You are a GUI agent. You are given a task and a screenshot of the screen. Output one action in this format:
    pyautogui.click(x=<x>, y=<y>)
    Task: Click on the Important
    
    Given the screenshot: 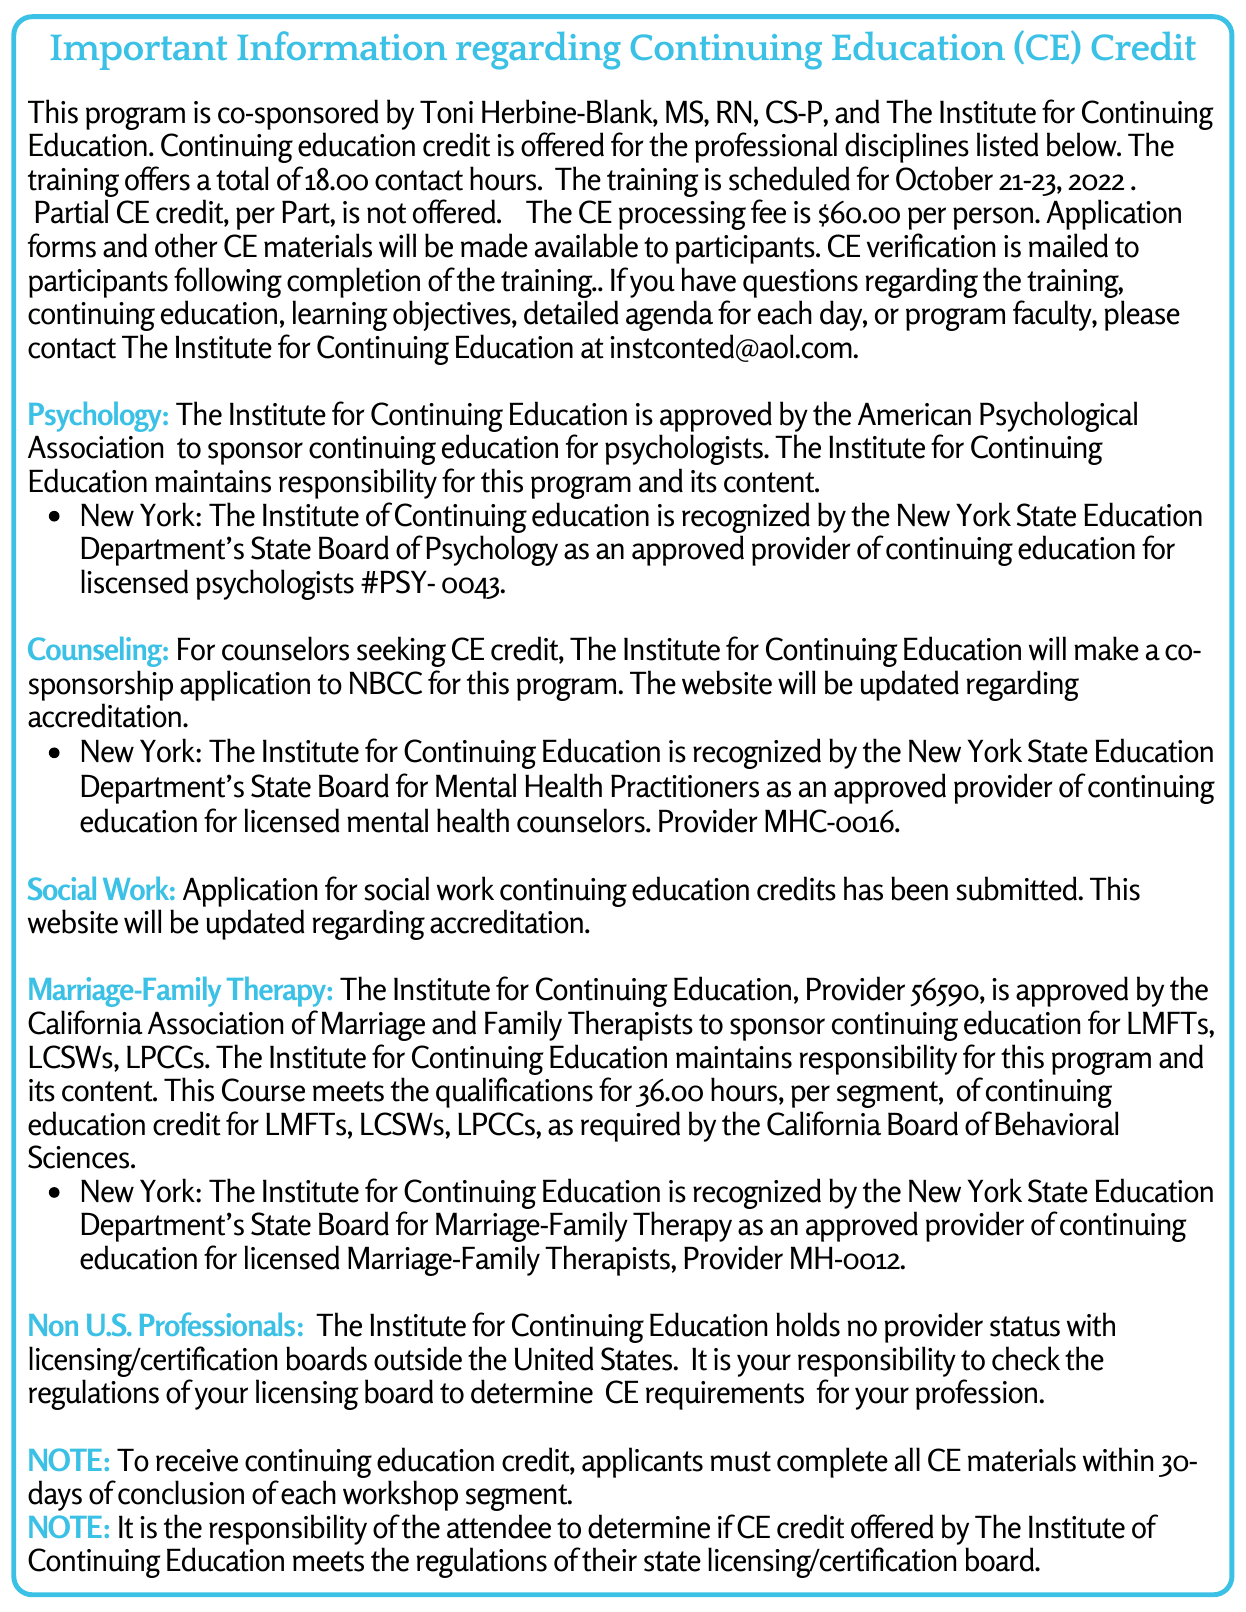 What is the action you would take?
    pyautogui.click(x=139, y=52)
